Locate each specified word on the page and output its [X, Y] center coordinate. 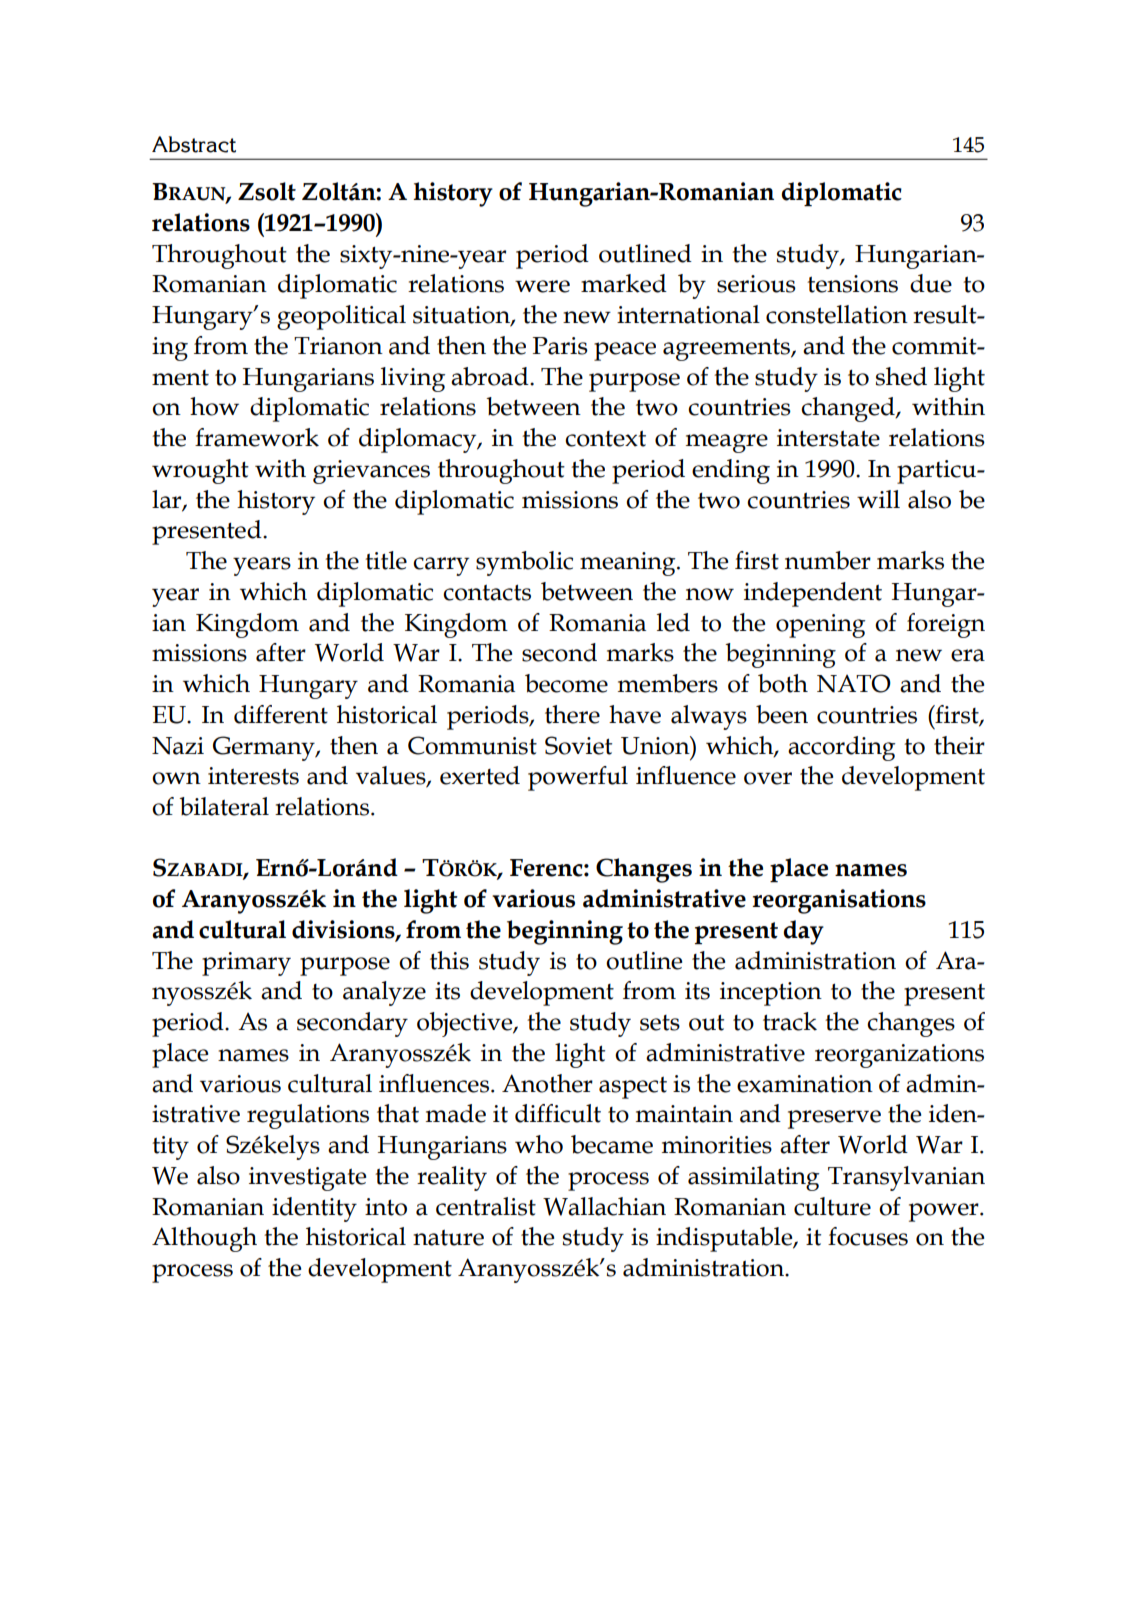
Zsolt [267, 191]
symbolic [524, 563]
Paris [560, 346]
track [790, 1021]
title [386, 560]
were [542, 286]
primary [246, 964]
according [841, 748]
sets [660, 1023]
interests [253, 776]
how [214, 406]
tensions [852, 284]
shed [901, 376]
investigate [307, 1179]
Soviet [578, 745]
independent [813, 594]
